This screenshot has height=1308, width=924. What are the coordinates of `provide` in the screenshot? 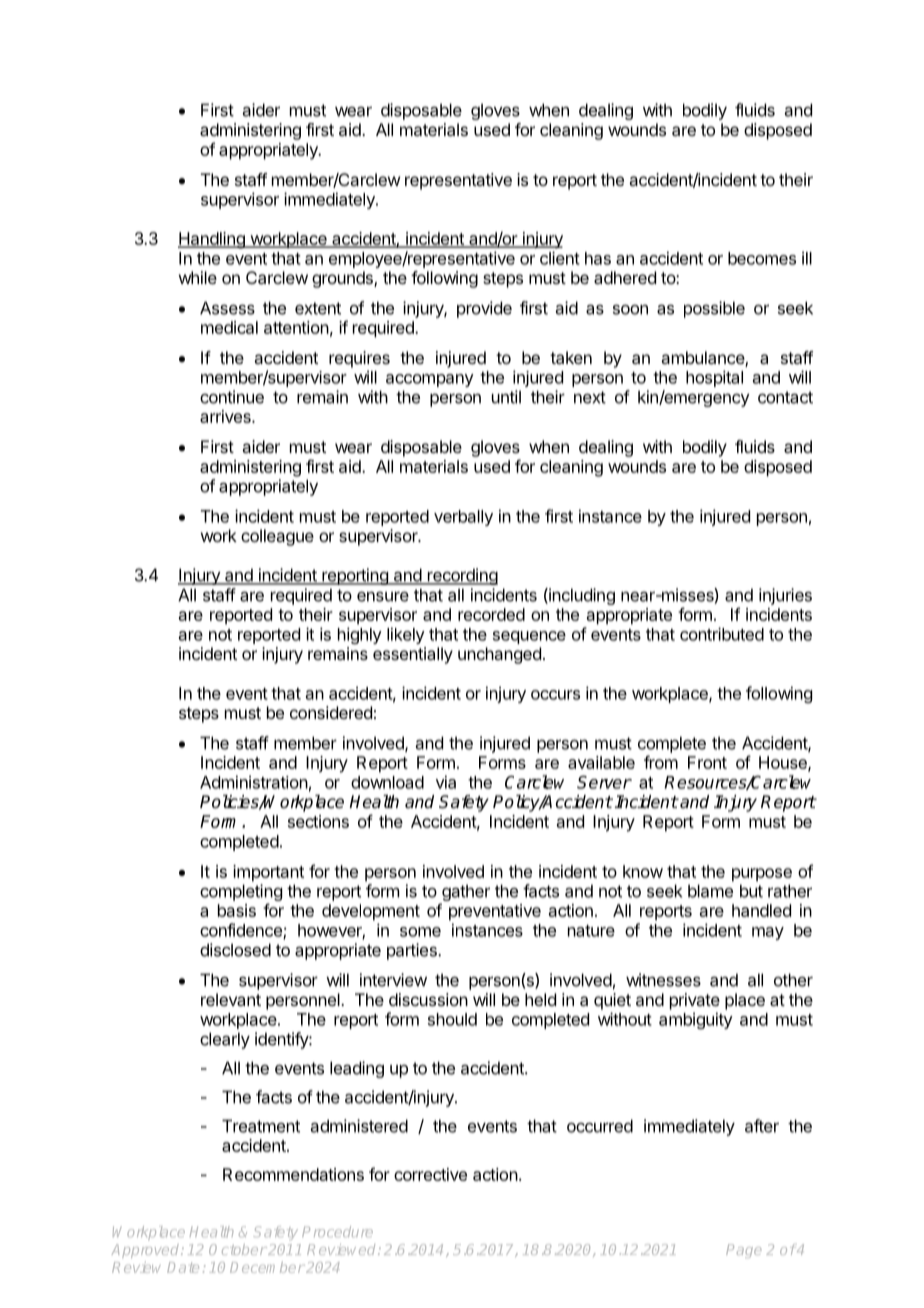 It's located at (484, 309).
